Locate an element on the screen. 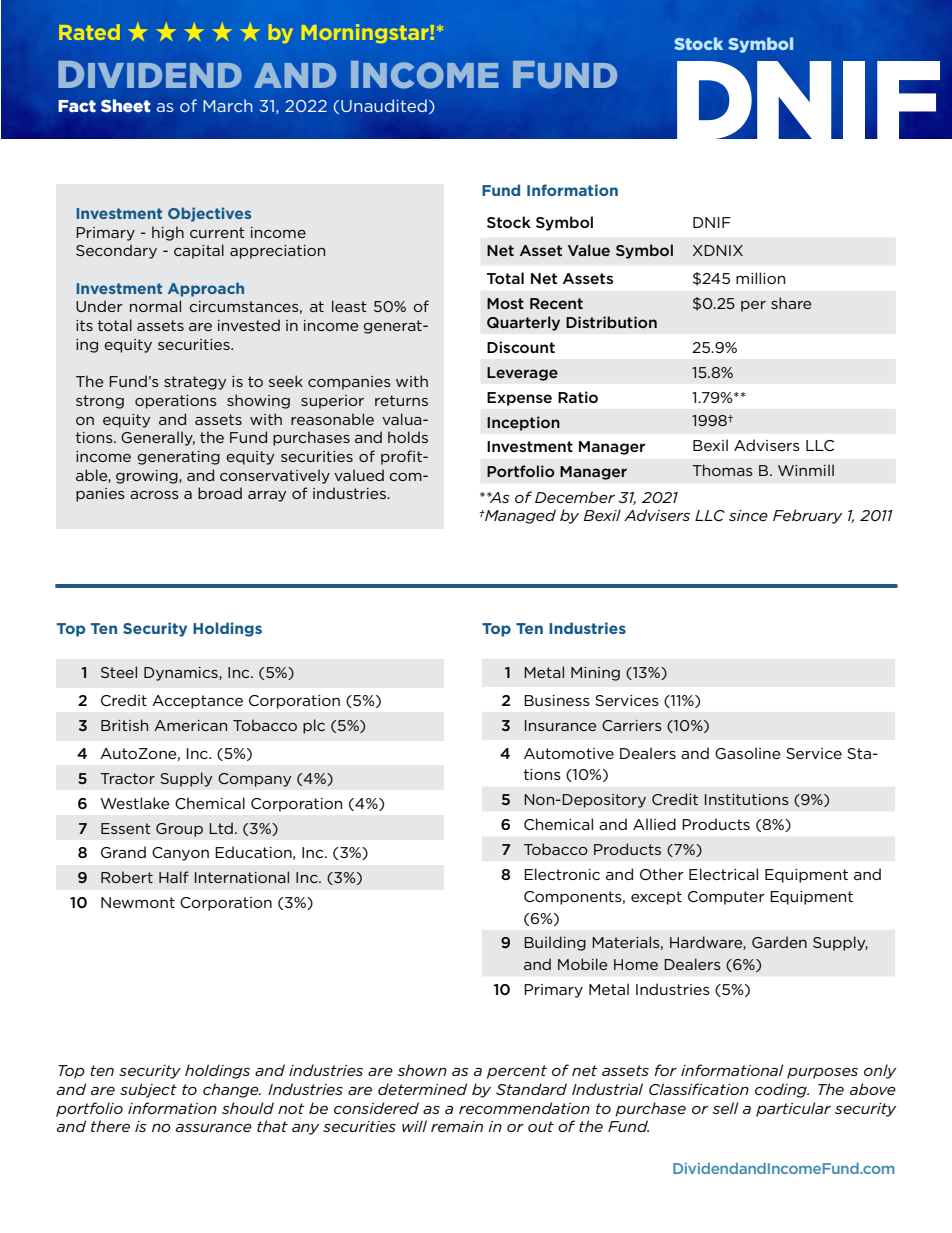 The image size is (952, 1233). Thomas is located at coordinates (722, 470).
